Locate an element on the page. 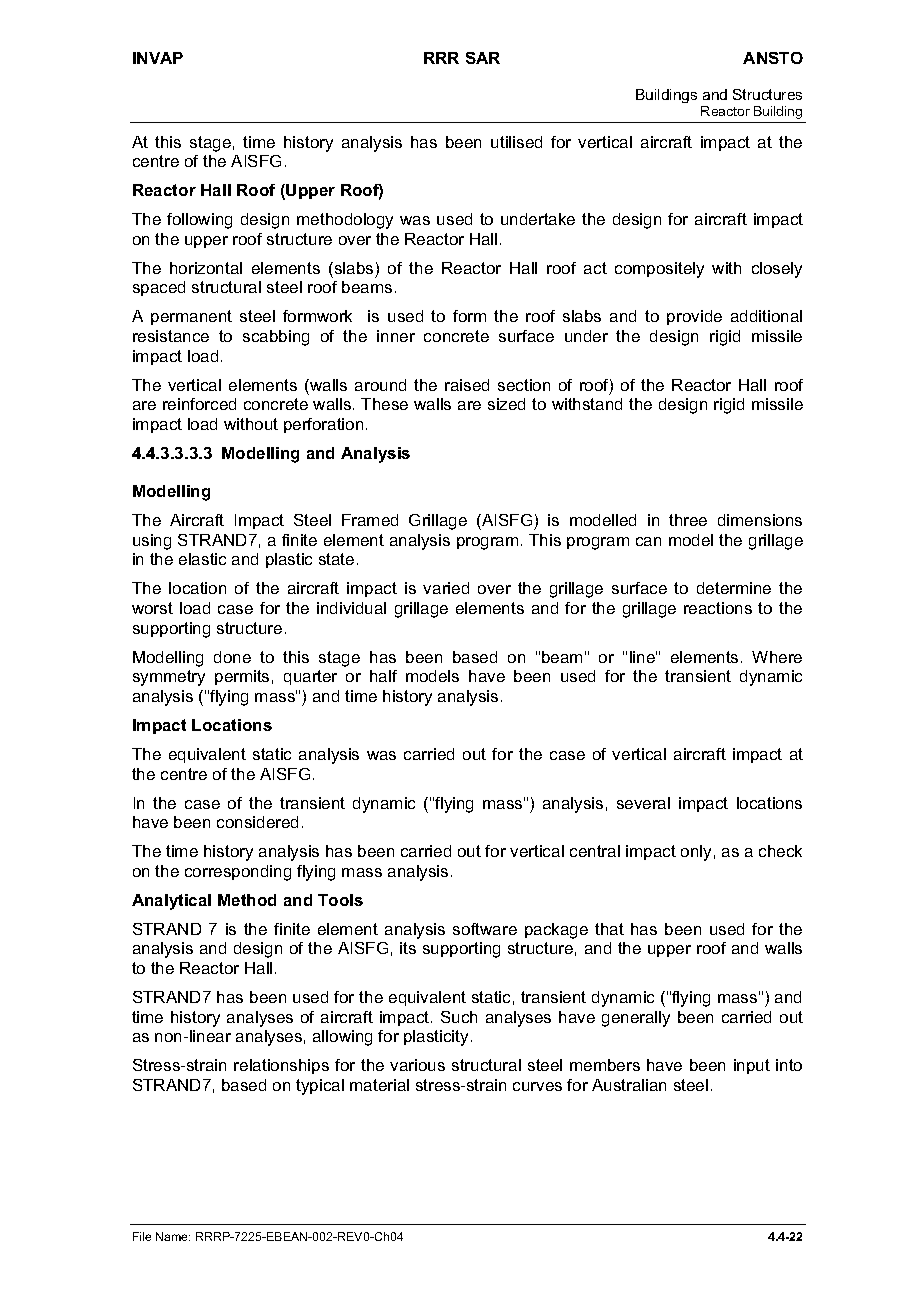 Image resolution: width=924 pixels, height=1308 pixels. curves is located at coordinates (537, 1086).
